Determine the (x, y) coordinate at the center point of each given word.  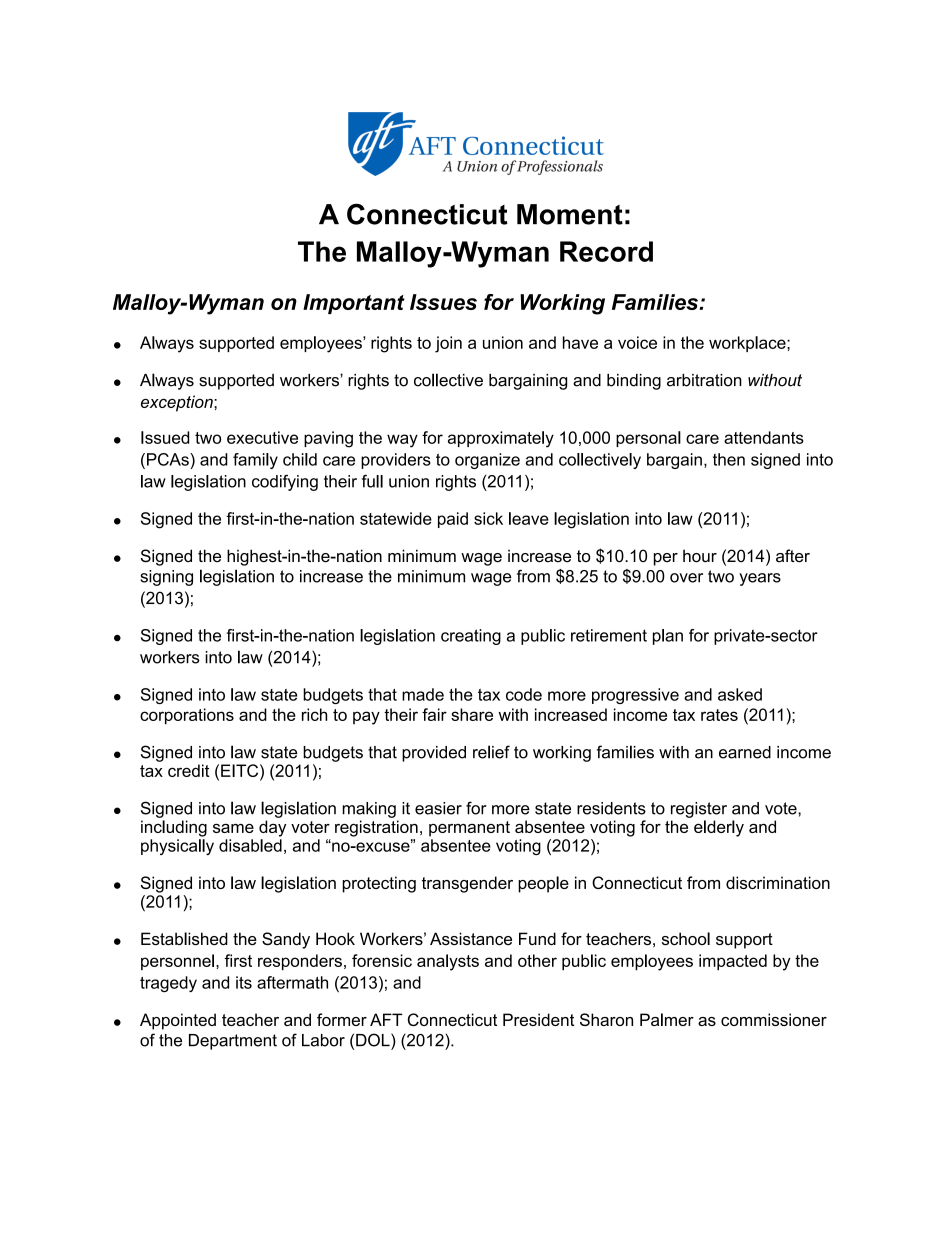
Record (606, 251)
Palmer (667, 1019)
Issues (443, 302)
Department (233, 1042)
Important (354, 304)
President (538, 1019)
